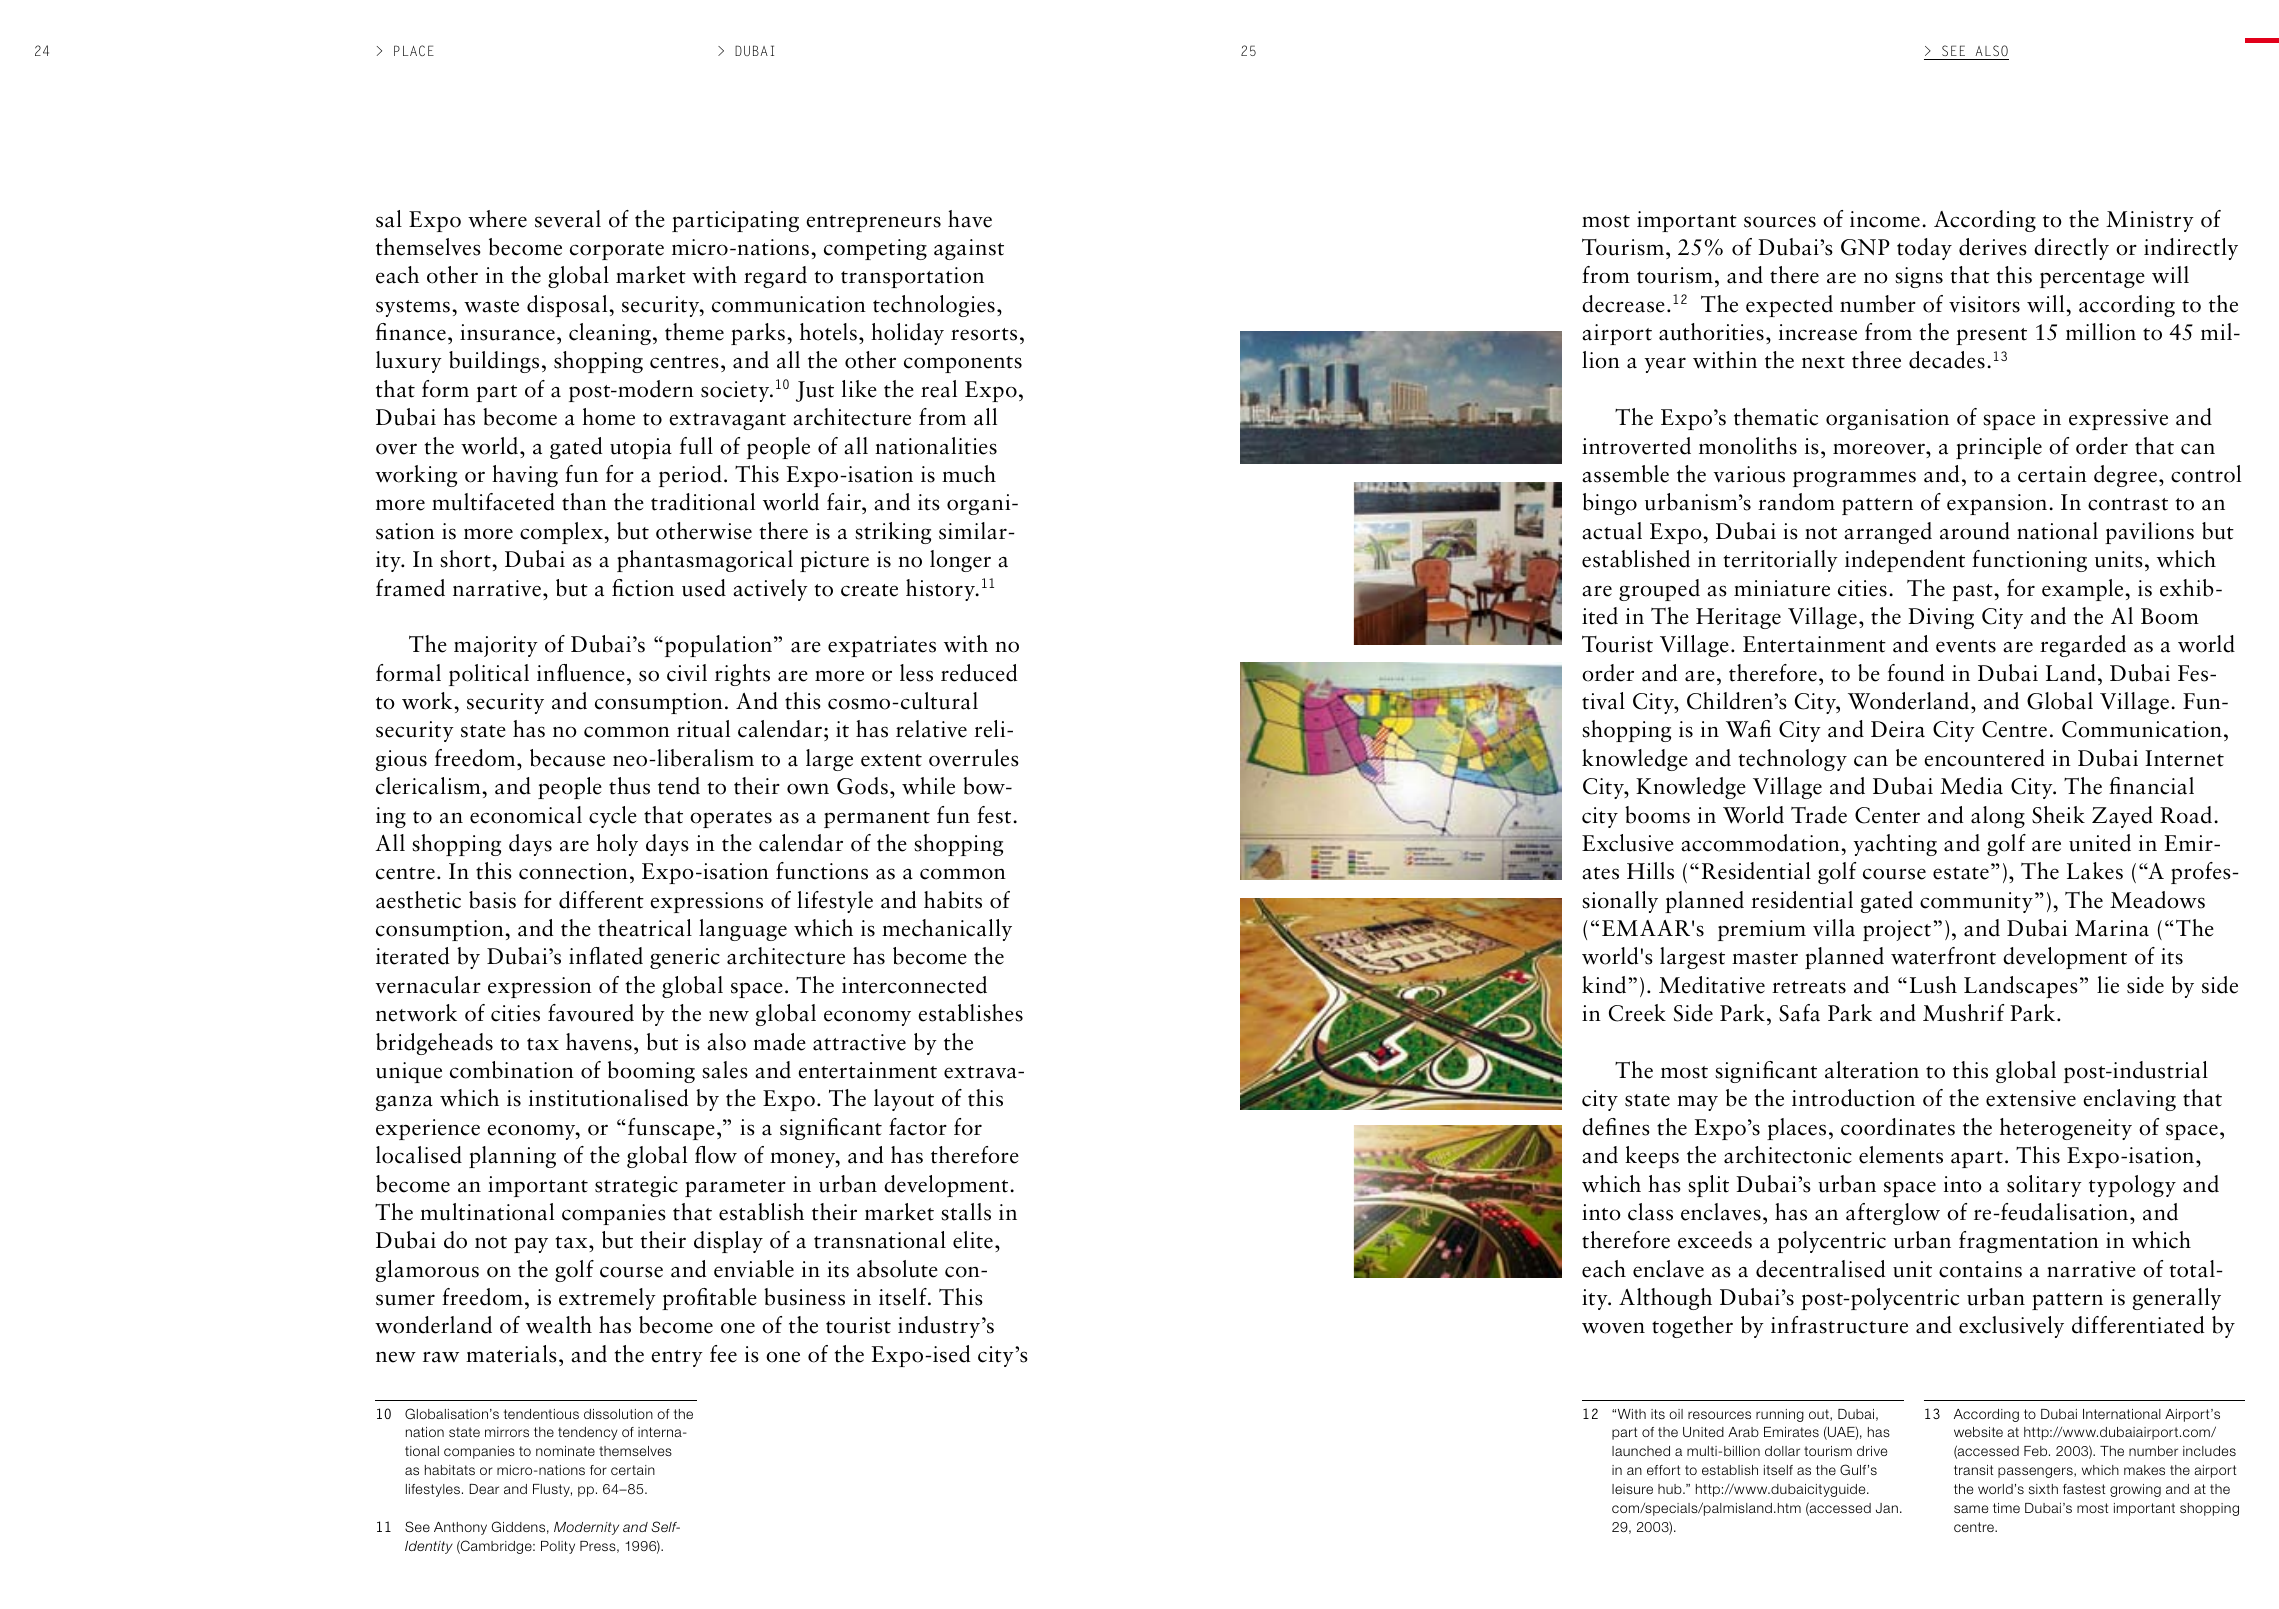 The width and height of the document is (2279, 1609). What do you see at coordinates (1993, 247) in the document?
I see `derives` at bounding box center [1993, 247].
